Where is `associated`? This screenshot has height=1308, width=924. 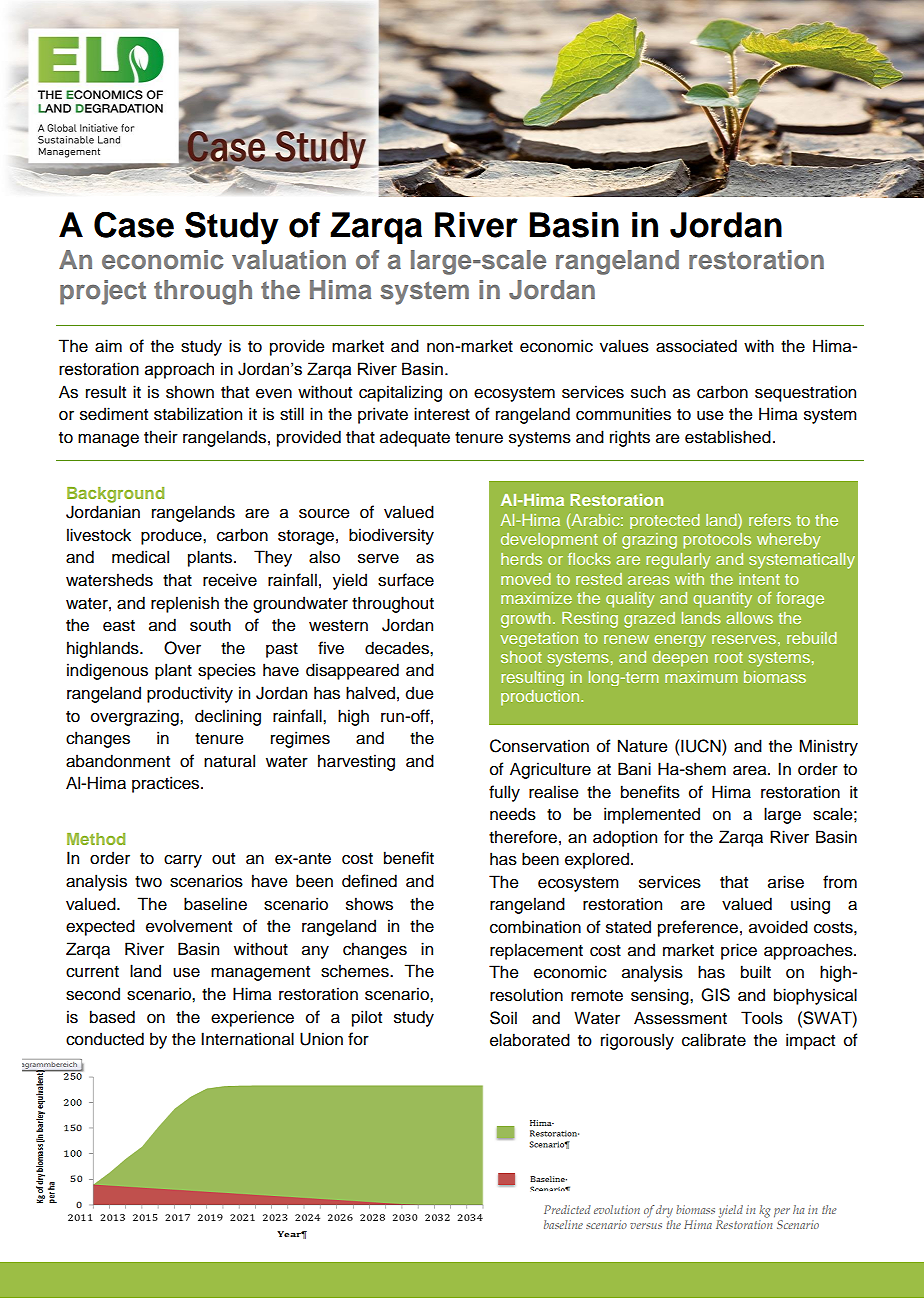
associated is located at coordinates (696, 346).
